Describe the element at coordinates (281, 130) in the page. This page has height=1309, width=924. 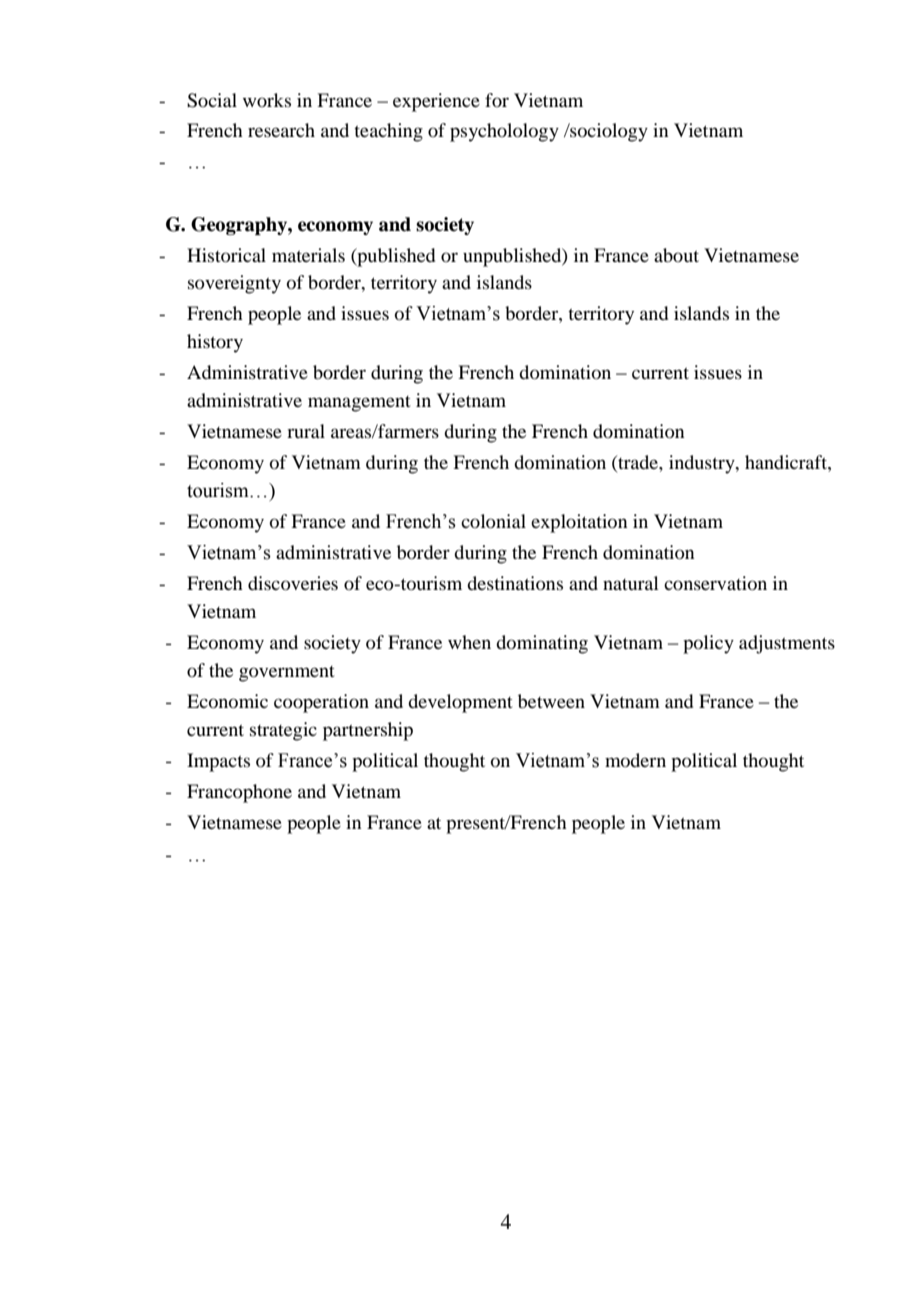
I see `research` at that location.
